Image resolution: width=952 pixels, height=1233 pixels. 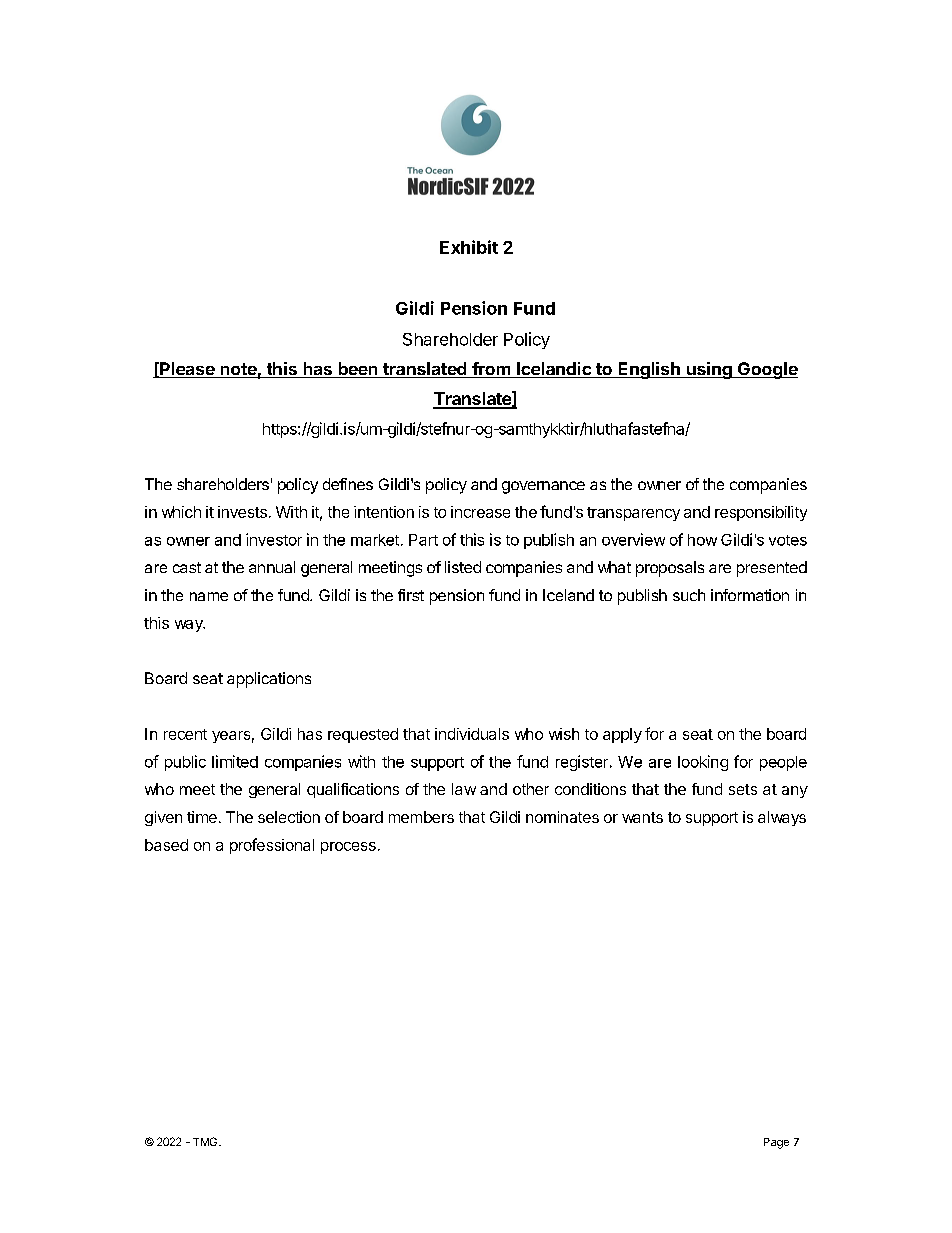 What do you see at coordinates (709, 370) in the screenshot?
I see `using` at bounding box center [709, 370].
